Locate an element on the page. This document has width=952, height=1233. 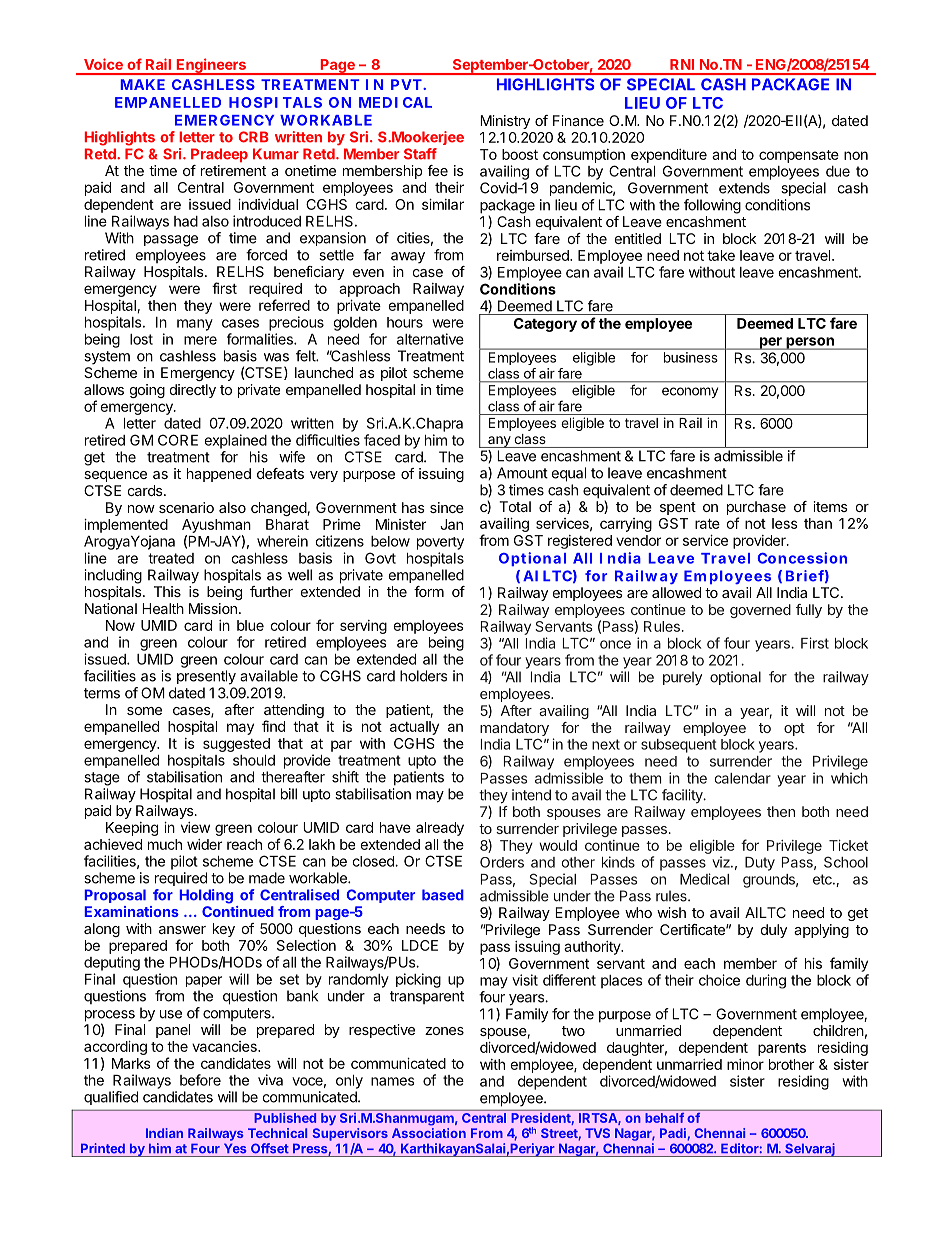
Association is located at coordinates (429, 1133).
